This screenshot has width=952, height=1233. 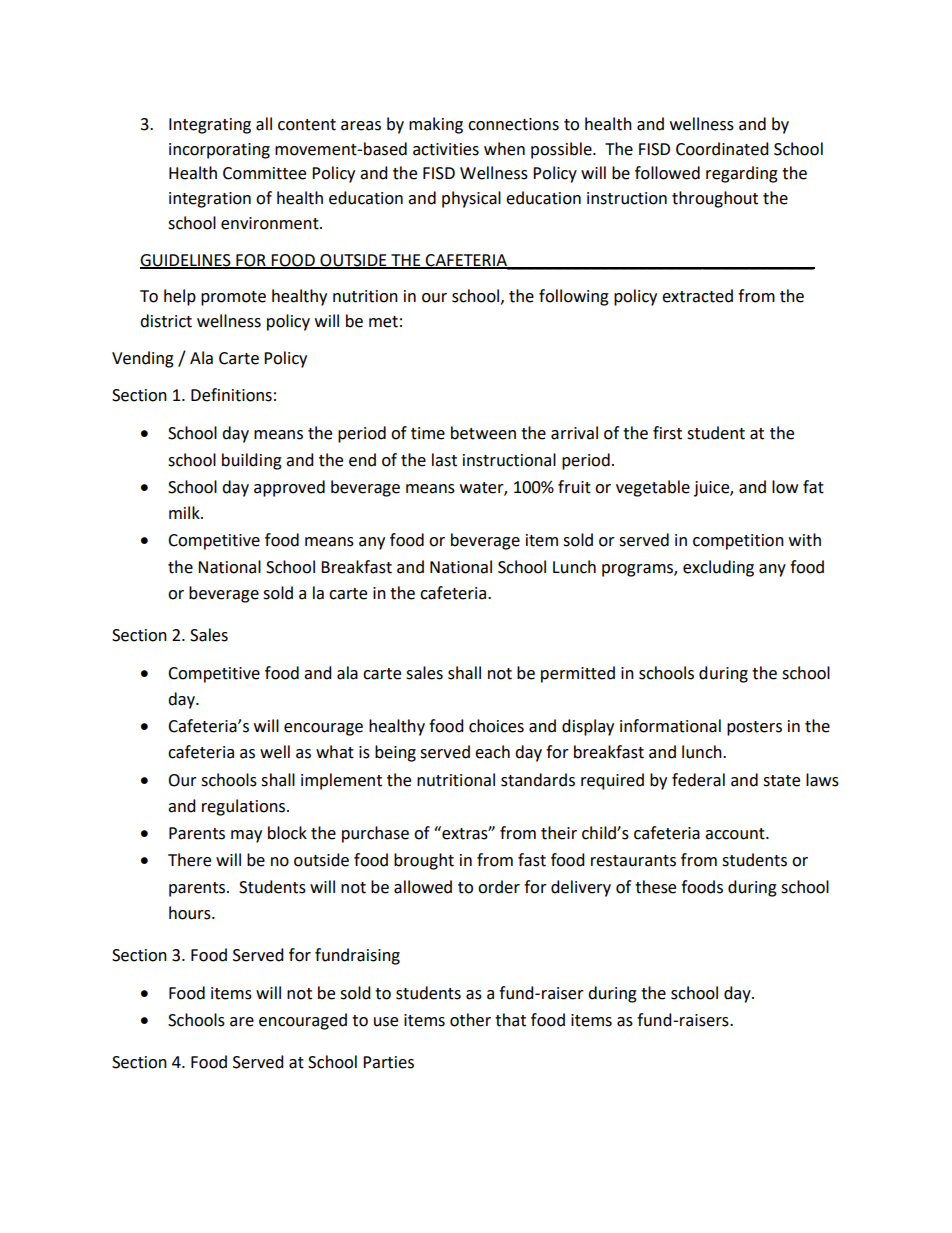 I want to click on permitted, so click(x=578, y=674).
